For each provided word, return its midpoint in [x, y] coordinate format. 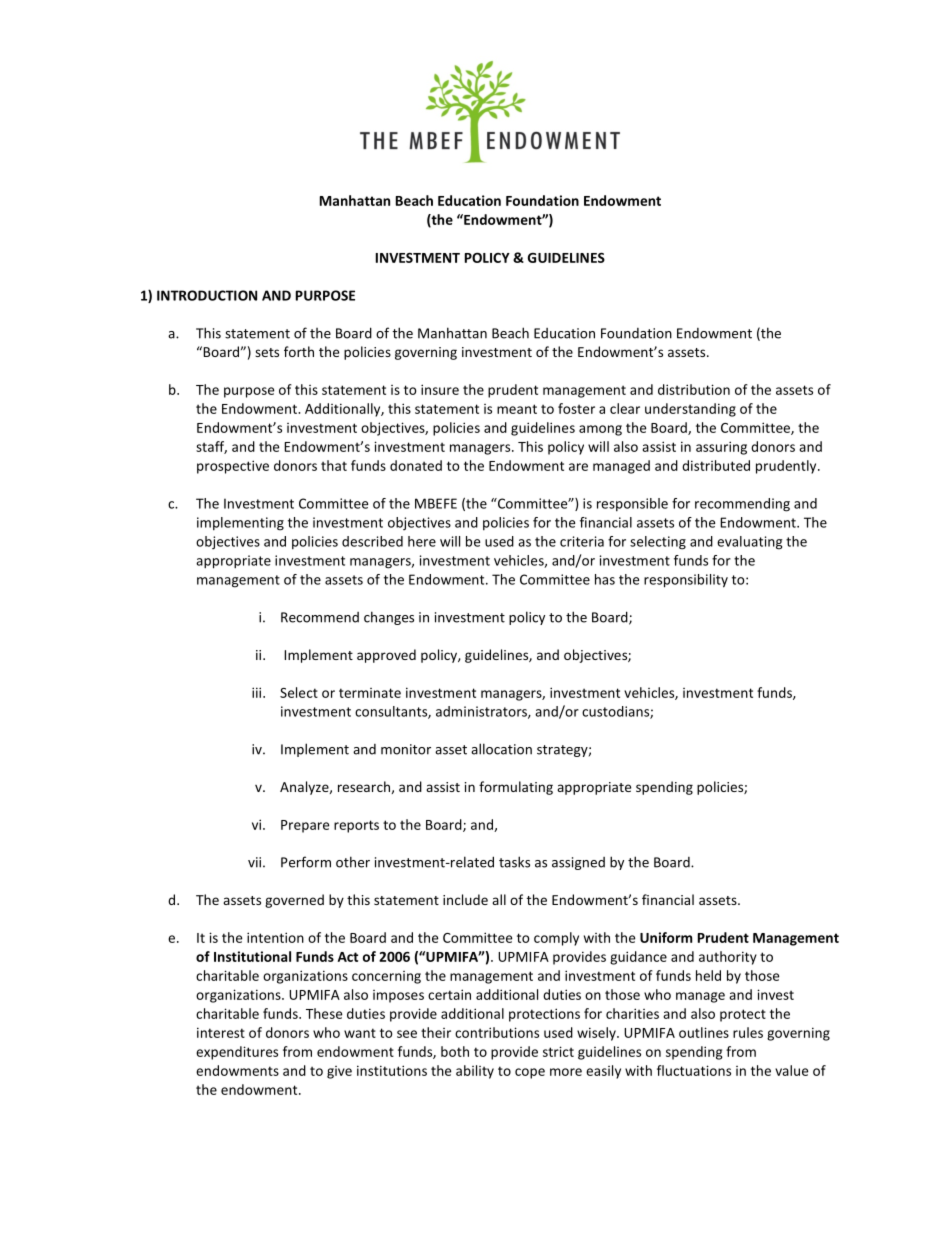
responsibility [686, 581]
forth [299, 351]
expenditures [237, 1053]
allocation [501, 749]
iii [258, 692]
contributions [497, 1032]
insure [440, 389]
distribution [694, 389]
